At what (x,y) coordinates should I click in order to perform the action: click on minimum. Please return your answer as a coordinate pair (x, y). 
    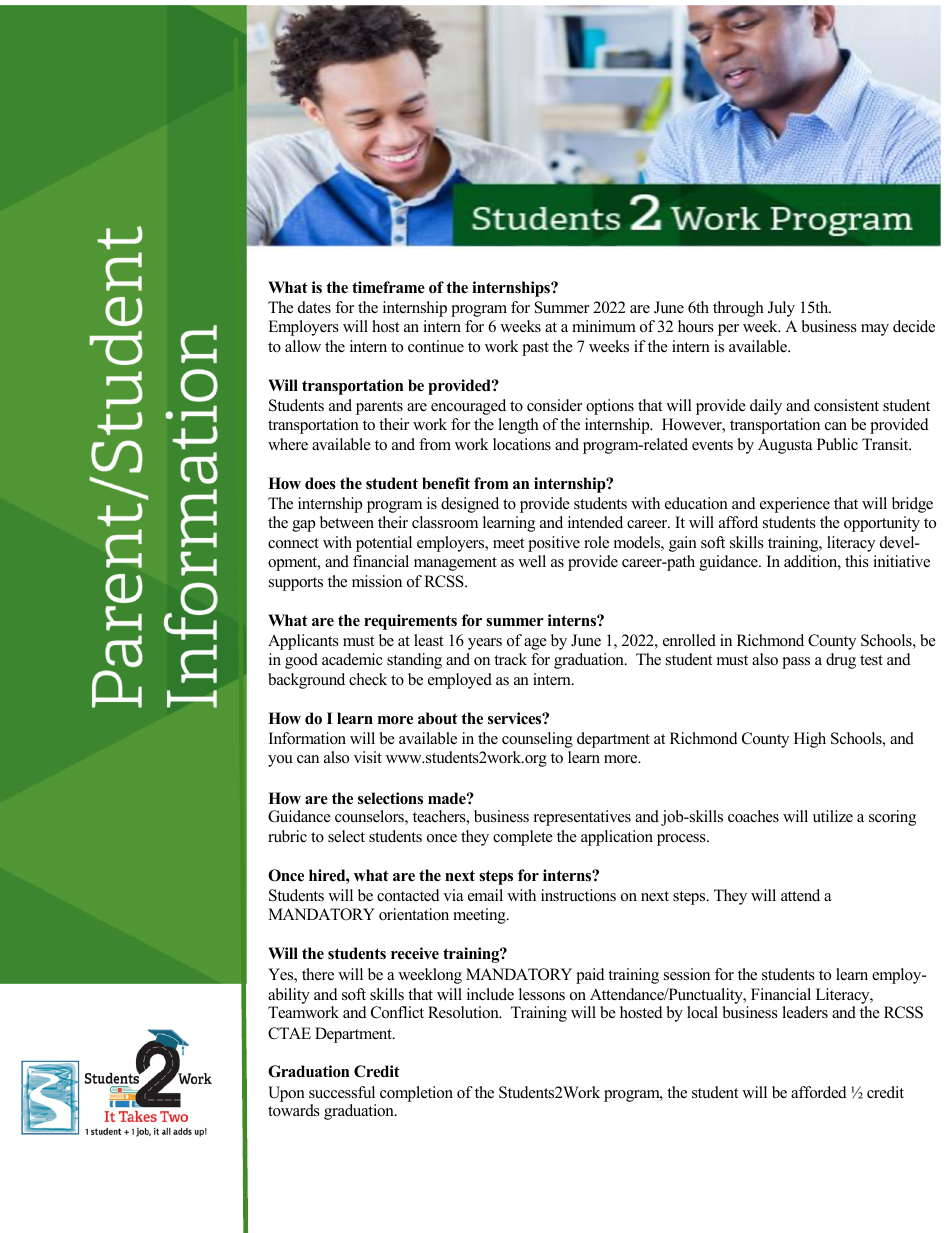
    Looking at the image, I should click on (604, 326).
